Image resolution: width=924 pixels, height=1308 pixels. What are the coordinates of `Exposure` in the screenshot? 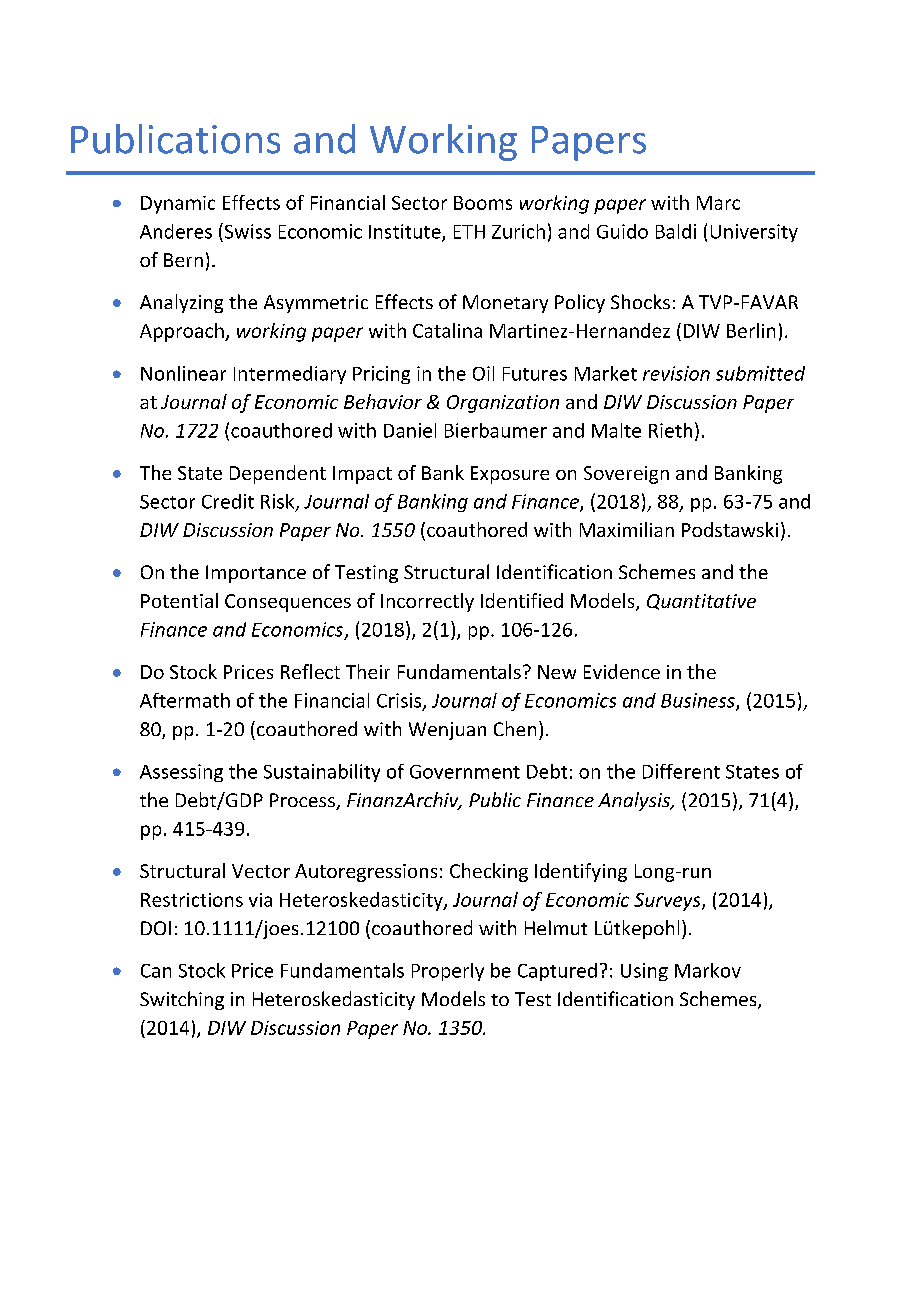 It's located at (510, 475).
